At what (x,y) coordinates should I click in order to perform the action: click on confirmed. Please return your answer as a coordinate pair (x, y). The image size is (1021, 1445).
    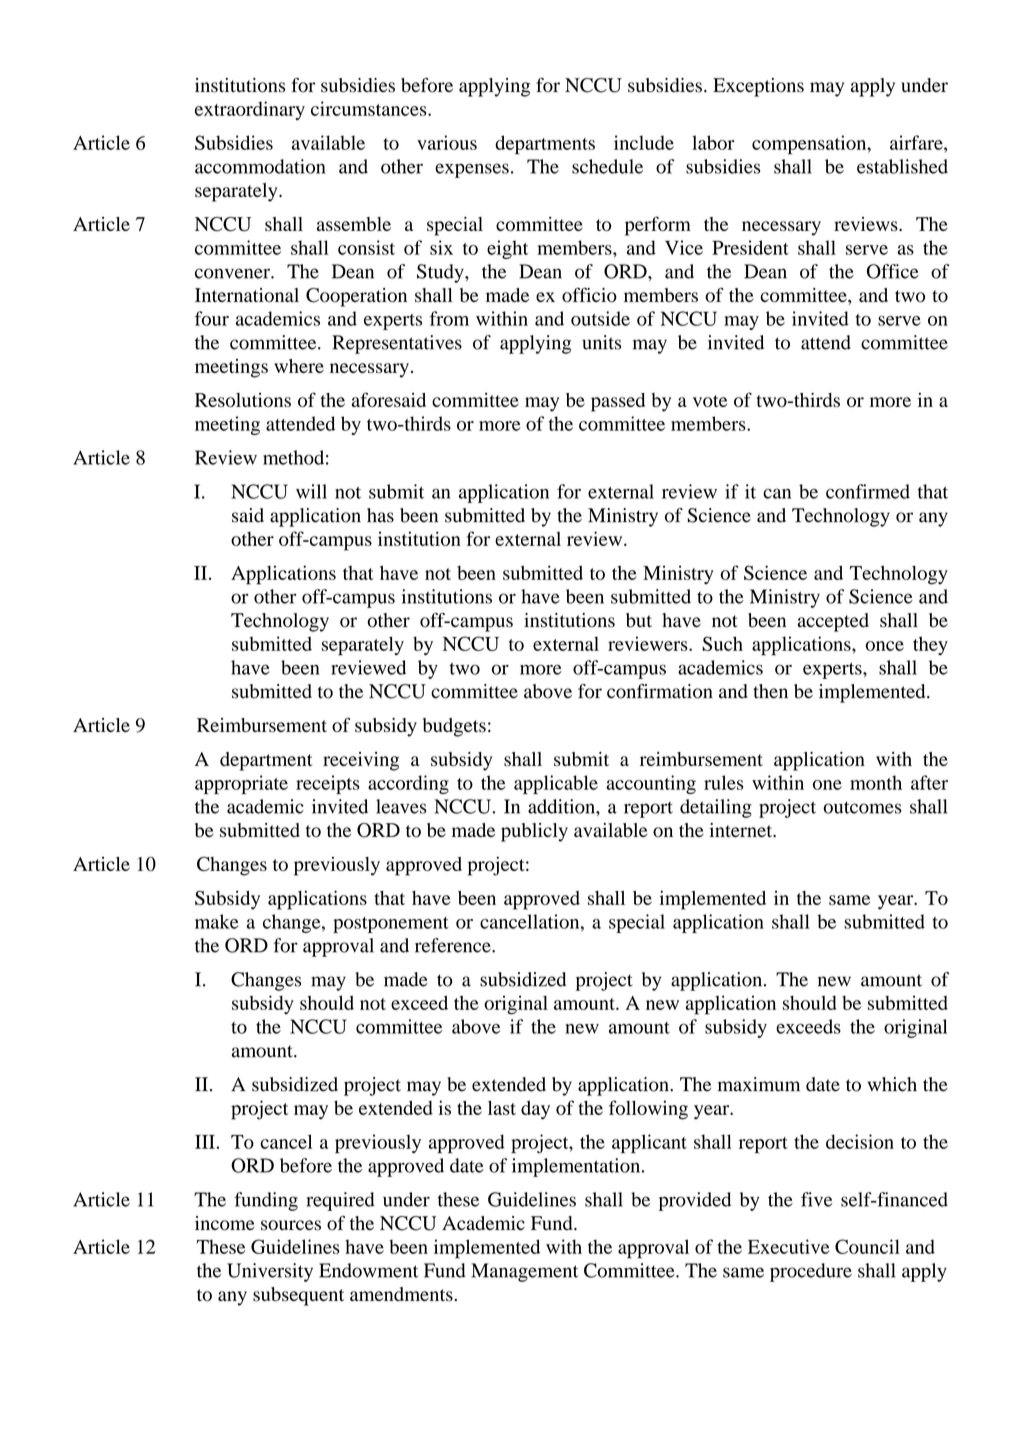
    Looking at the image, I should click on (868, 491).
